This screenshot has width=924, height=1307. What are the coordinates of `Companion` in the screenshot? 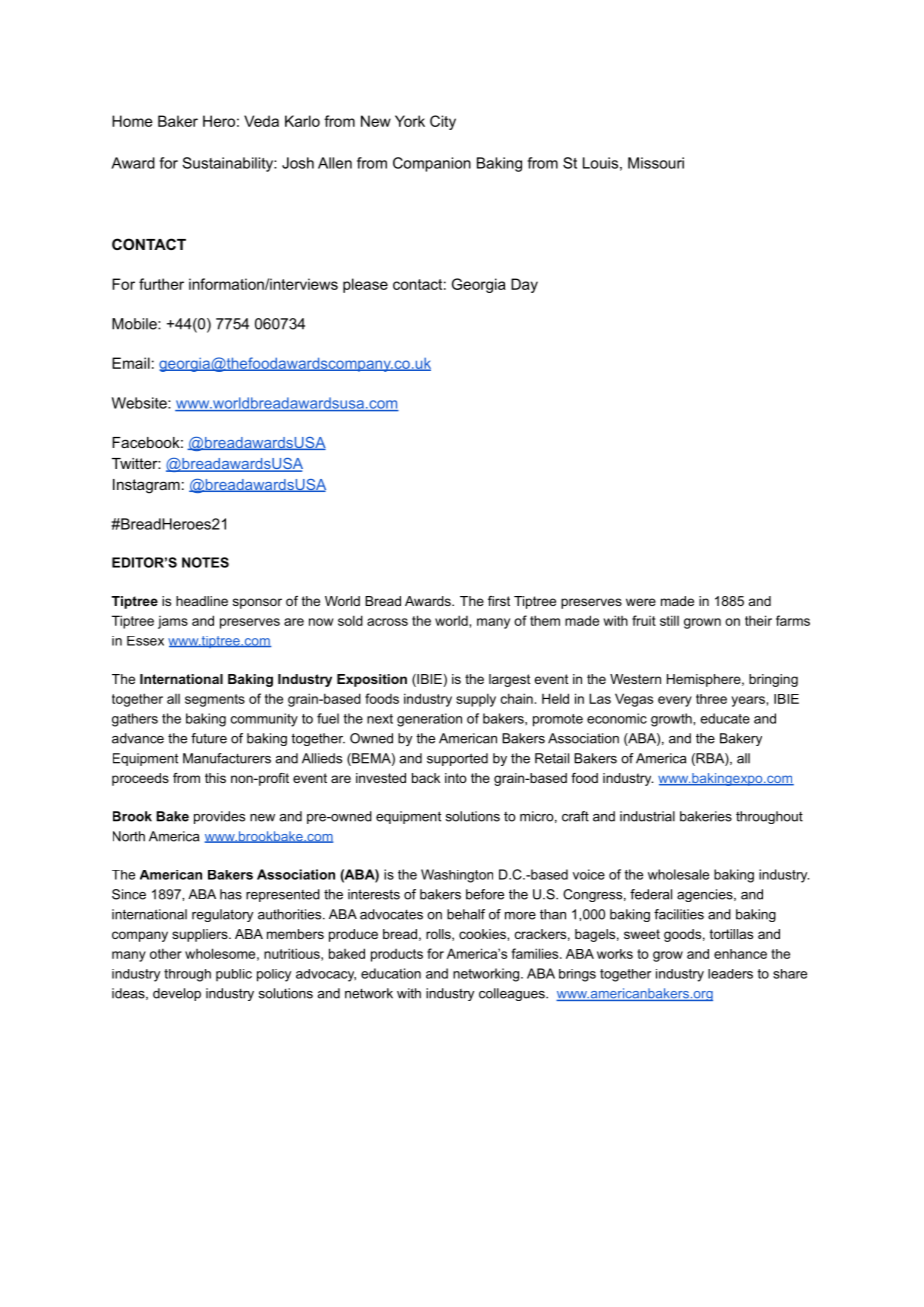 It's located at (432, 164).
